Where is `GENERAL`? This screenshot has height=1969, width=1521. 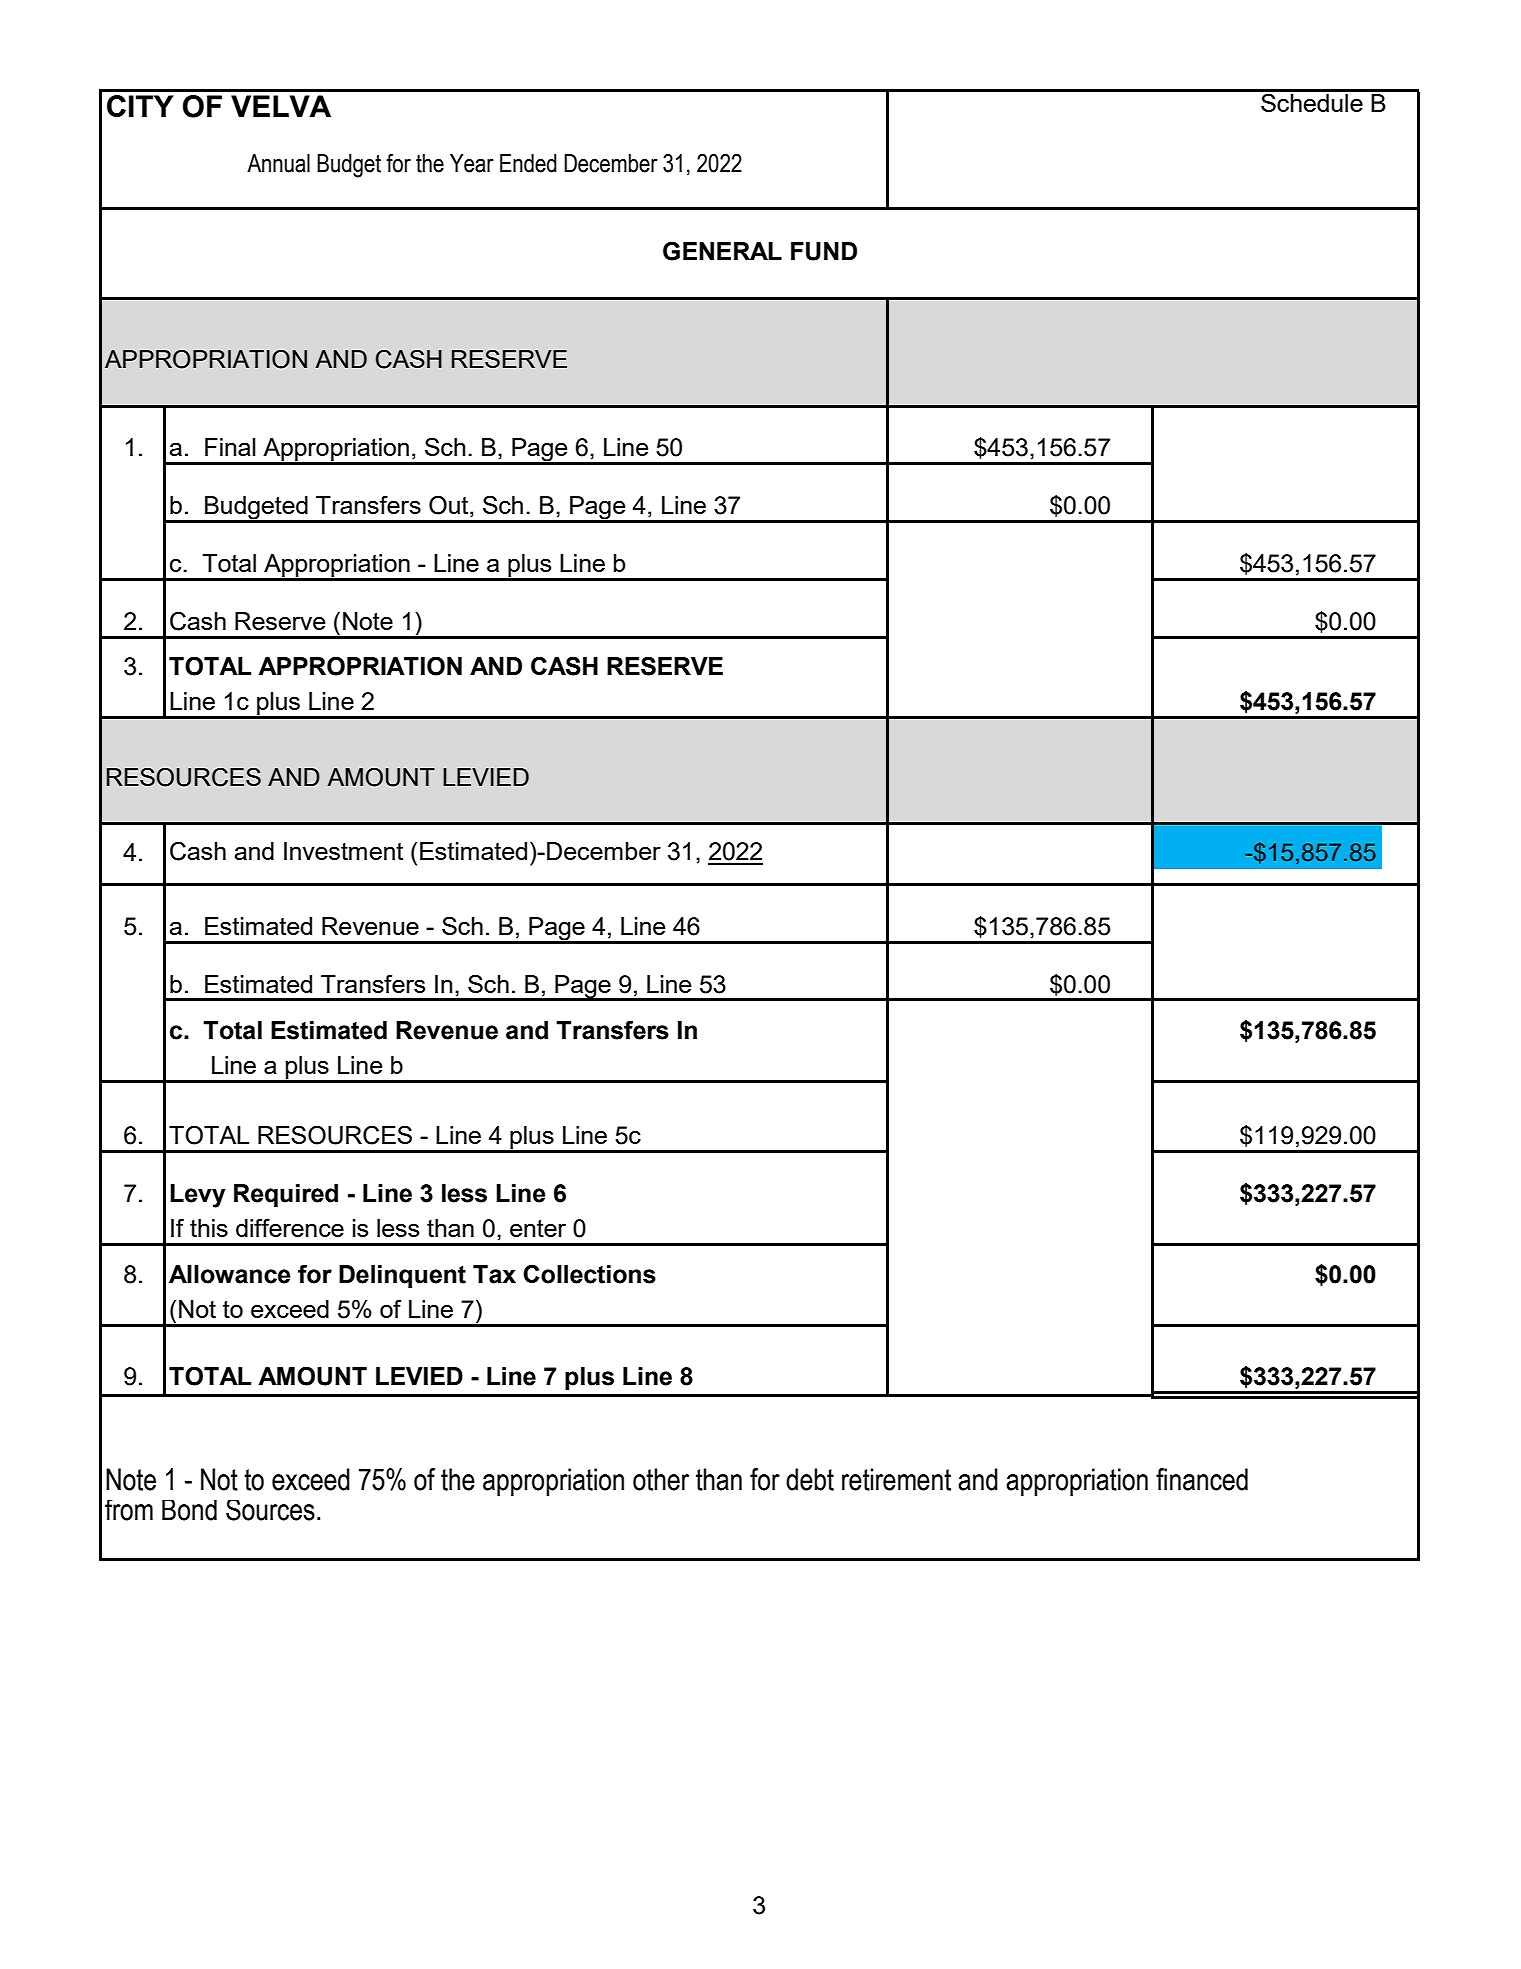
GENERAL is located at coordinates (722, 251).
